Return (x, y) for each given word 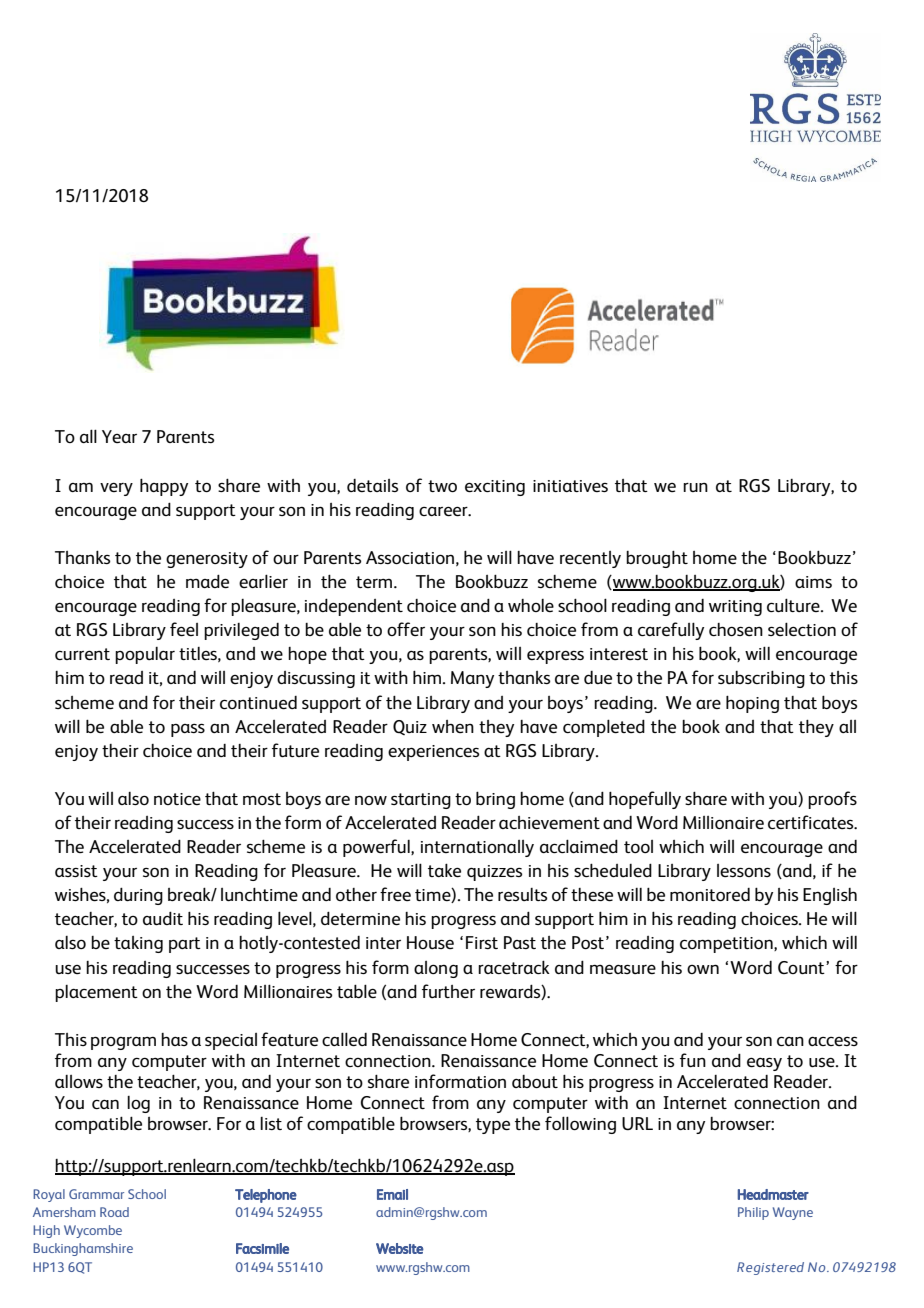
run (695, 487)
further (448, 991)
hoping (752, 704)
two (442, 486)
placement (96, 993)
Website (400, 1248)
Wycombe (93, 1231)
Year (119, 436)
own (703, 969)
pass (188, 730)
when (453, 726)
